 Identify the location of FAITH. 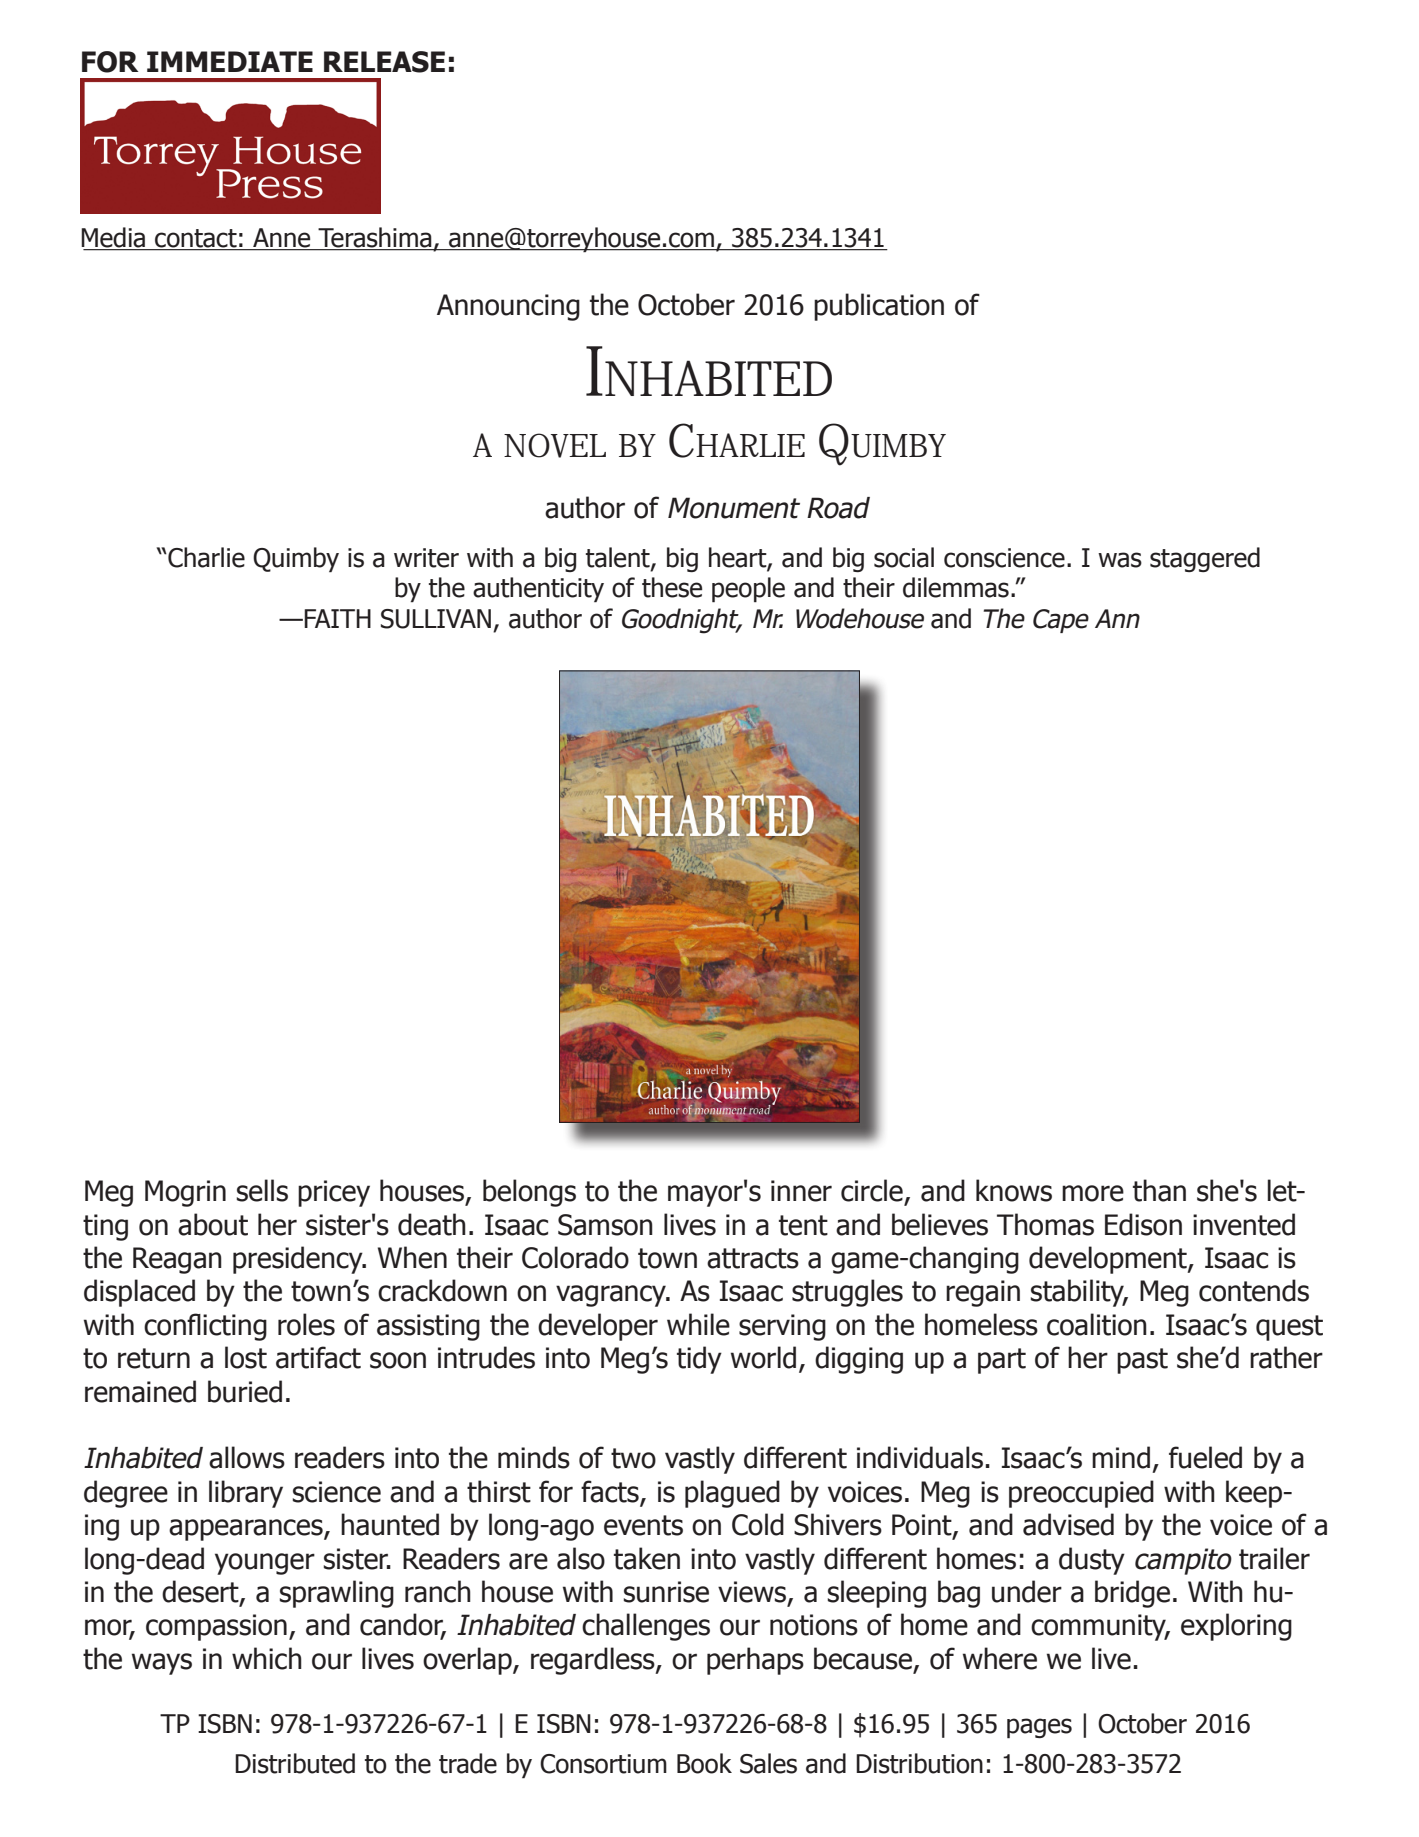
(337, 618).
